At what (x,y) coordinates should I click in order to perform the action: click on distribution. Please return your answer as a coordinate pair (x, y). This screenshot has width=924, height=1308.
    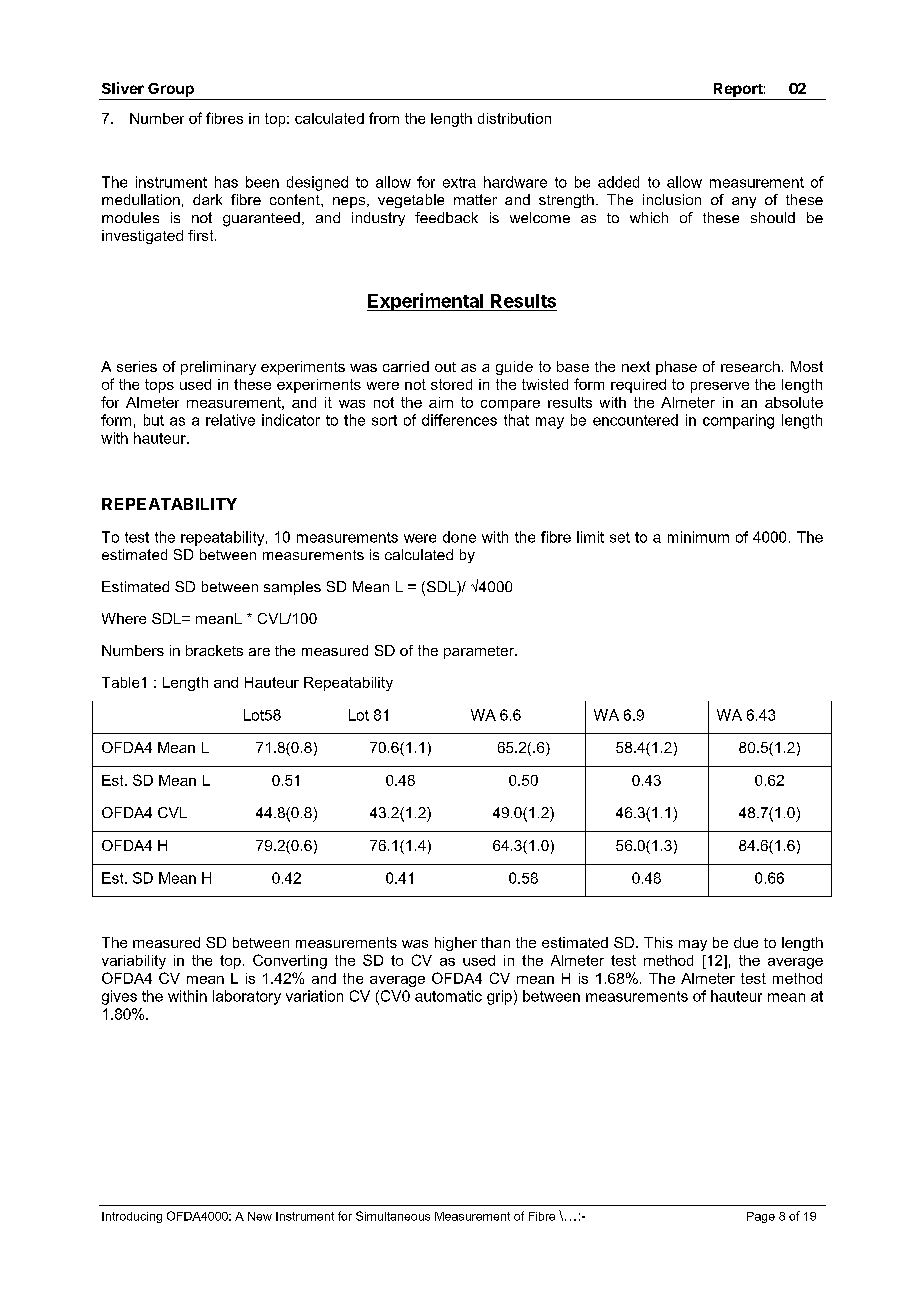
    Looking at the image, I should click on (514, 118).
